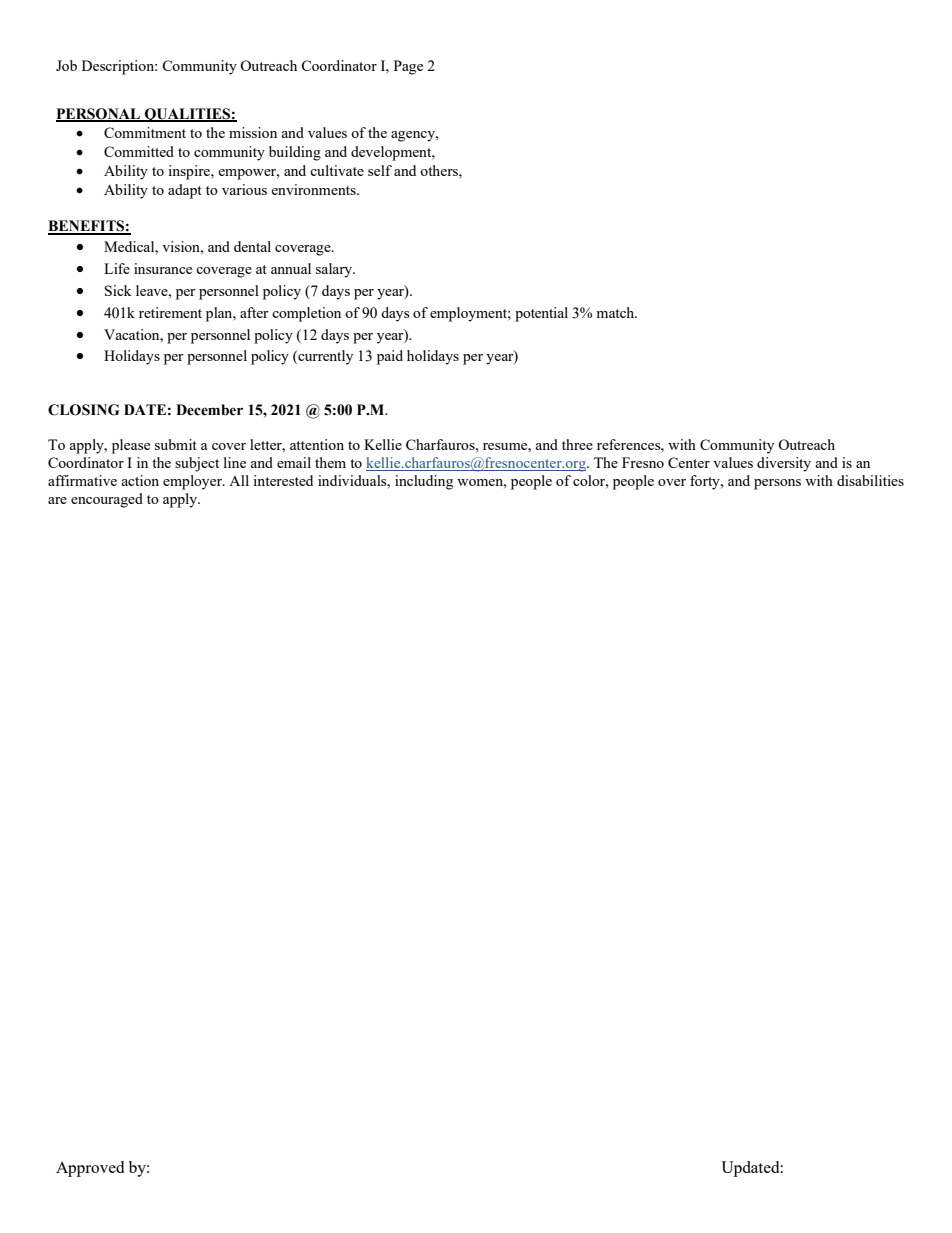  Describe the element at coordinates (145, 132) in the screenshot. I see `Commitment` at that location.
